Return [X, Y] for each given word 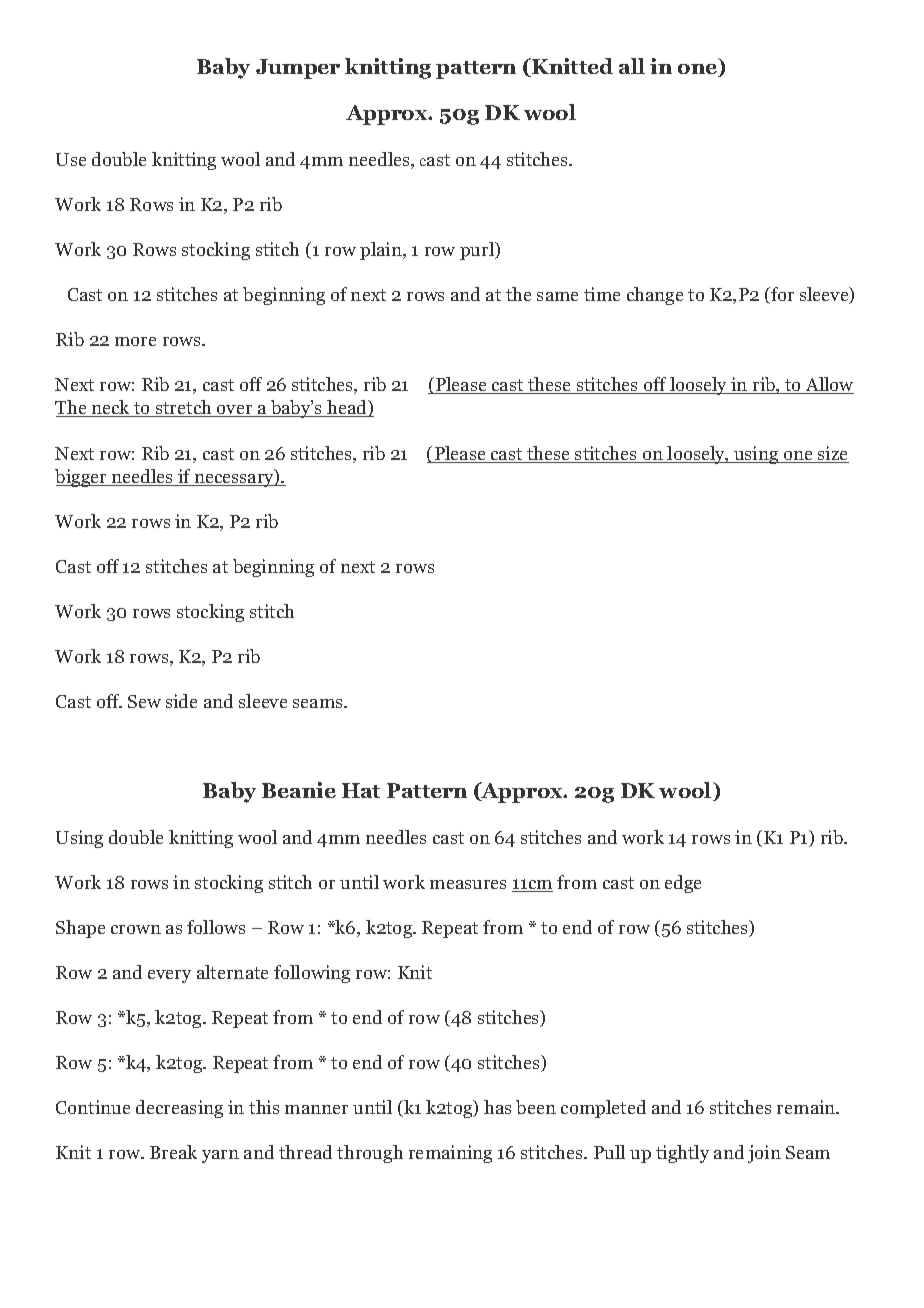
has [497, 1107]
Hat [361, 790]
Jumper [298, 69]
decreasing [179, 1109]
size [832, 454]
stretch [184, 408]
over [235, 411]
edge [683, 884]
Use [71, 159]
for [781, 295]
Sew [144, 701]
